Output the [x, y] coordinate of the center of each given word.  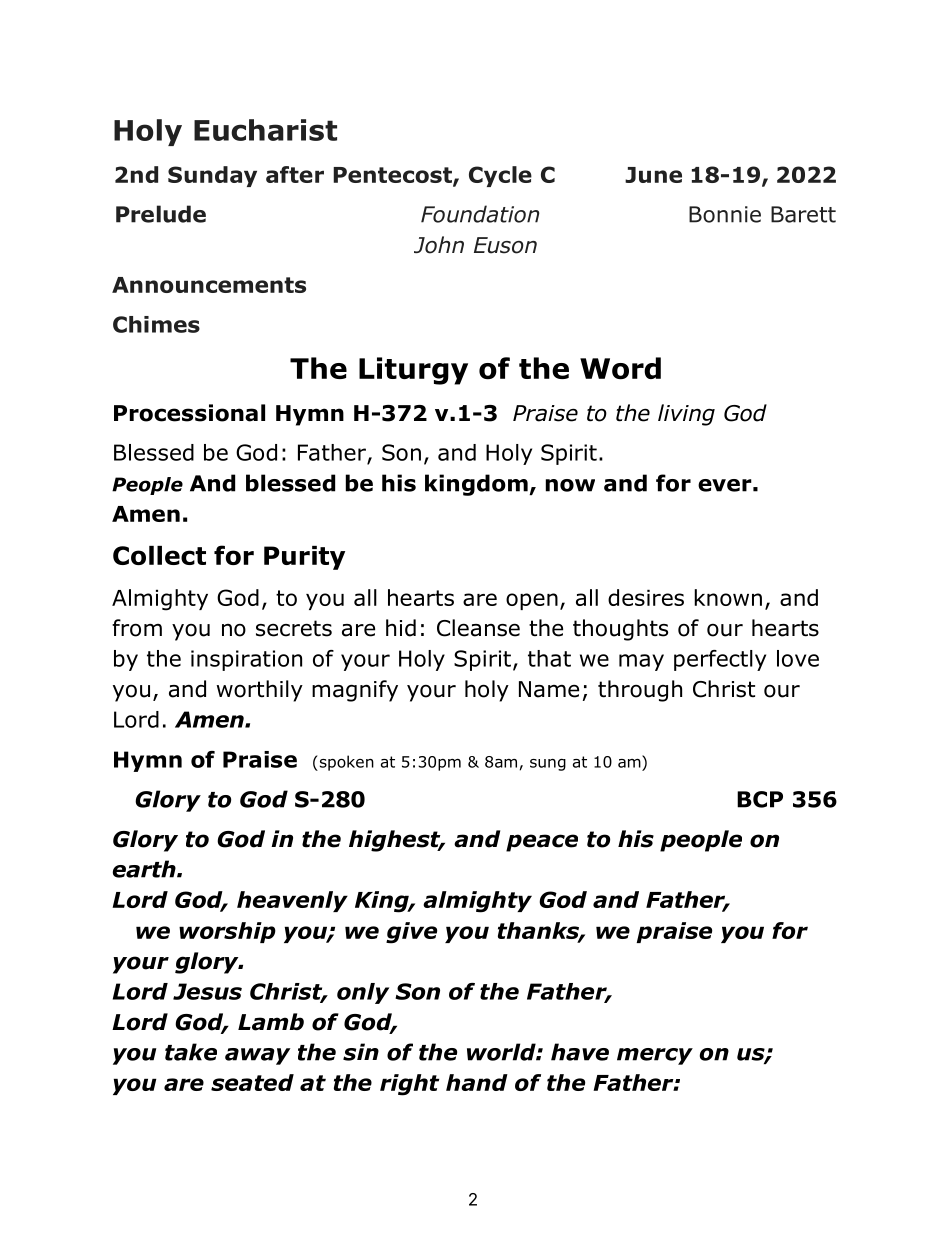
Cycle [500, 176]
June [653, 175]
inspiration [246, 660]
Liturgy [413, 371]
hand [477, 1082]
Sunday [212, 176]
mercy [655, 1056]
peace [542, 843]
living [686, 415]
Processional [189, 413]
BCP [760, 799]
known [728, 597]
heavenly [292, 901]
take [191, 1052]
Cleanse [478, 628]
